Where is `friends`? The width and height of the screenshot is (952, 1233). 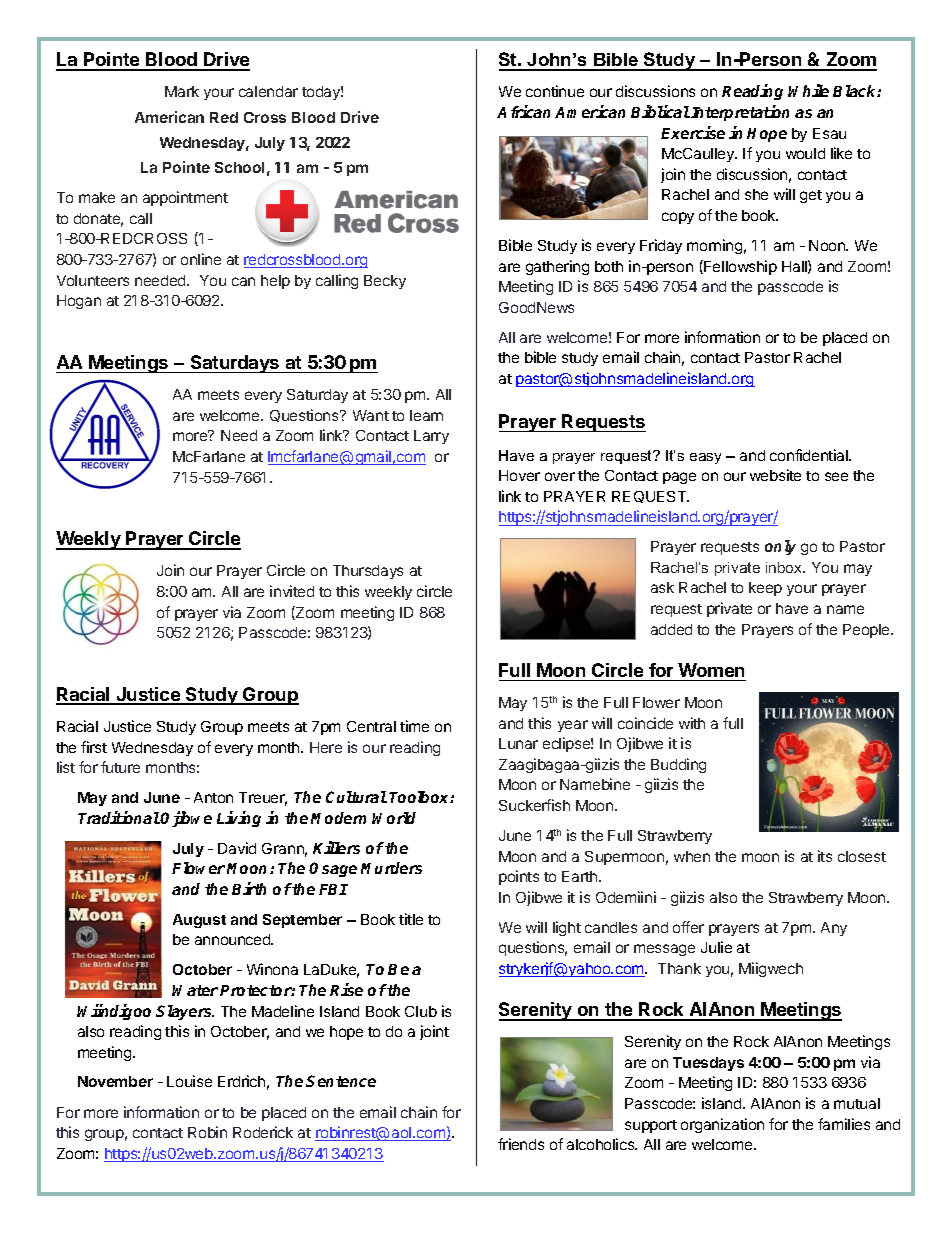
friends is located at coordinates (521, 1144).
